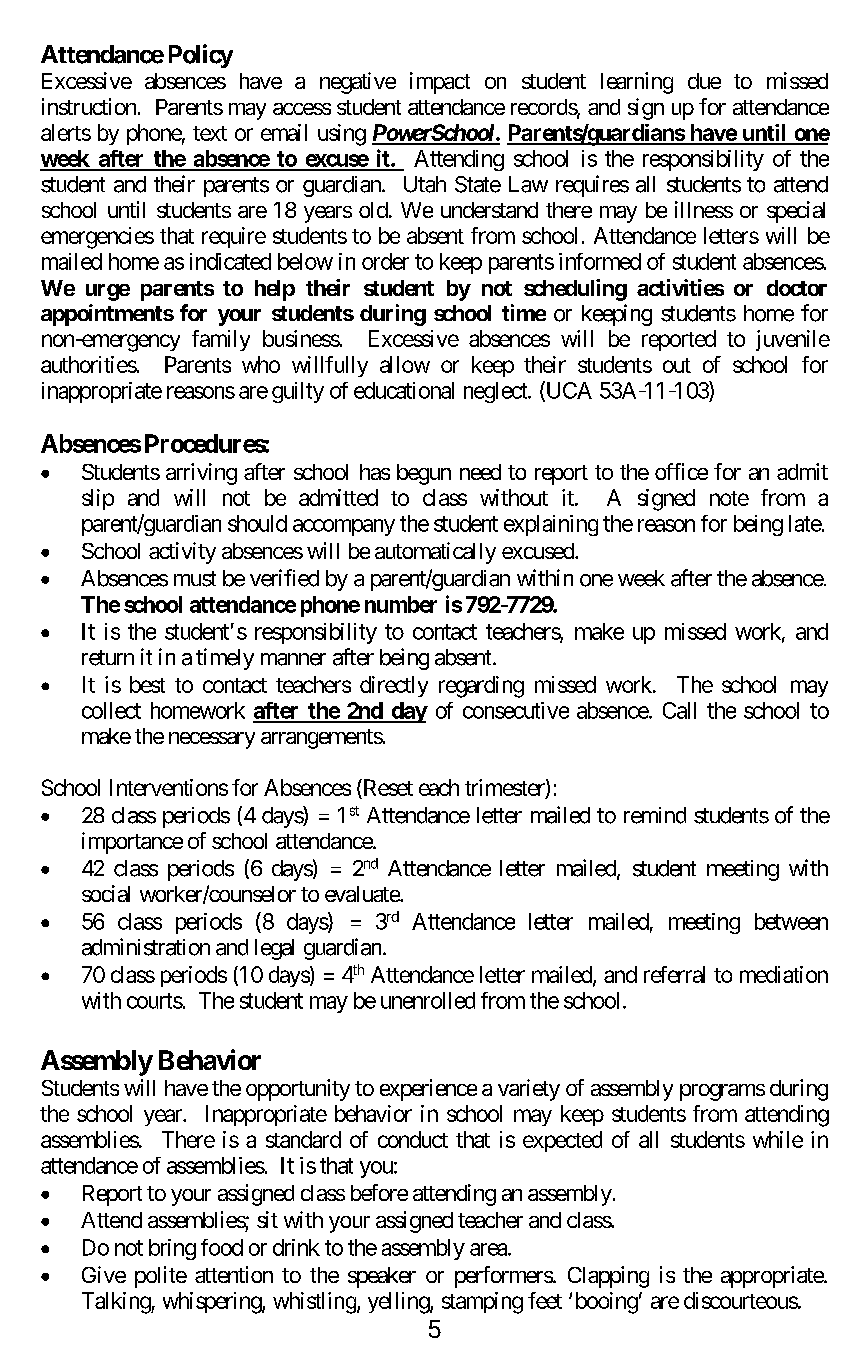 This document has height=1372, width=868. I want to click on bring, so click(172, 1249).
